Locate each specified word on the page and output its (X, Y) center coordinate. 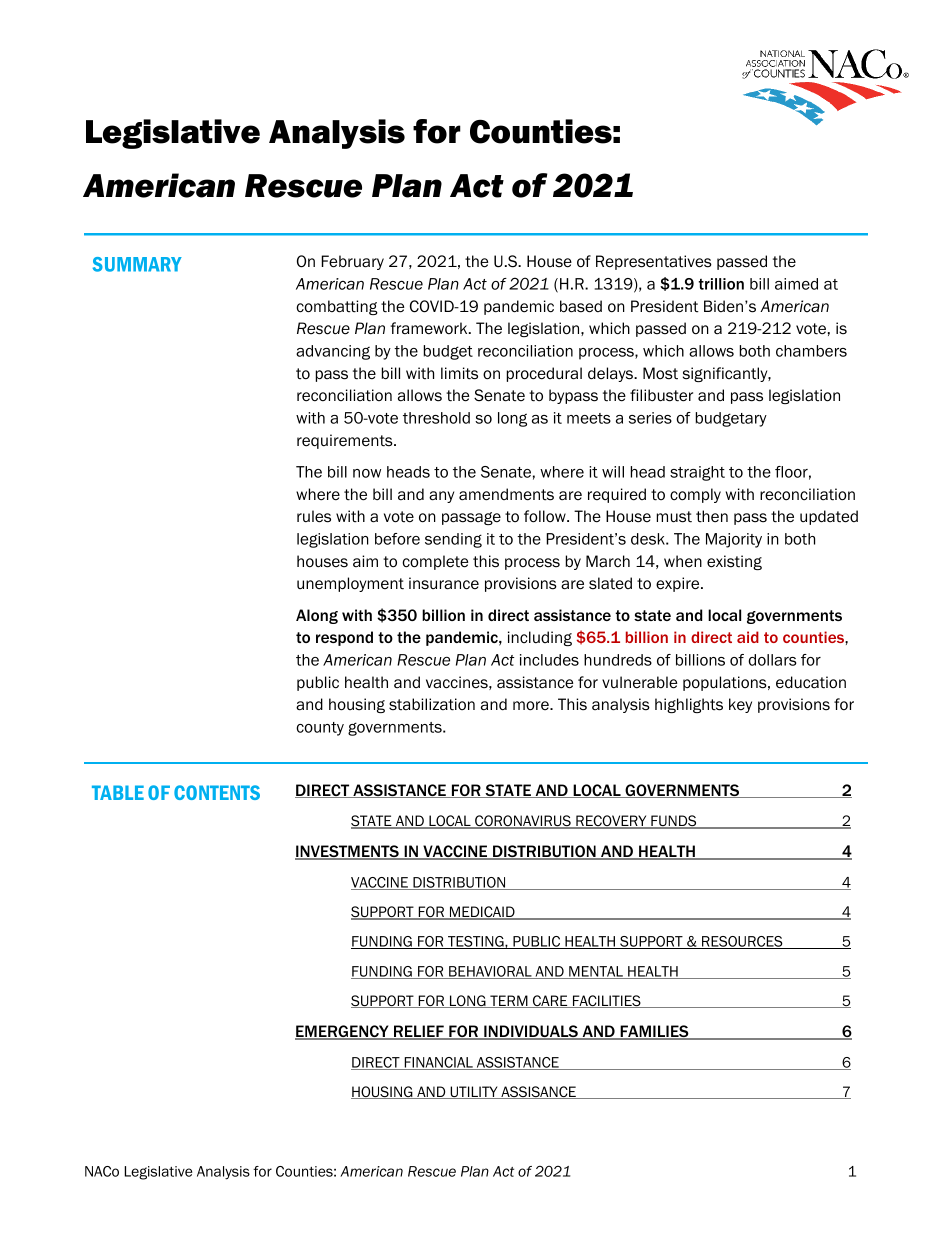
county (320, 729)
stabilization (432, 704)
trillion (721, 284)
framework (430, 328)
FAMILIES (654, 1032)
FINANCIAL (438, 1063)
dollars (772, 660)
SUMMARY (137, 264)
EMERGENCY (343, 1032)
